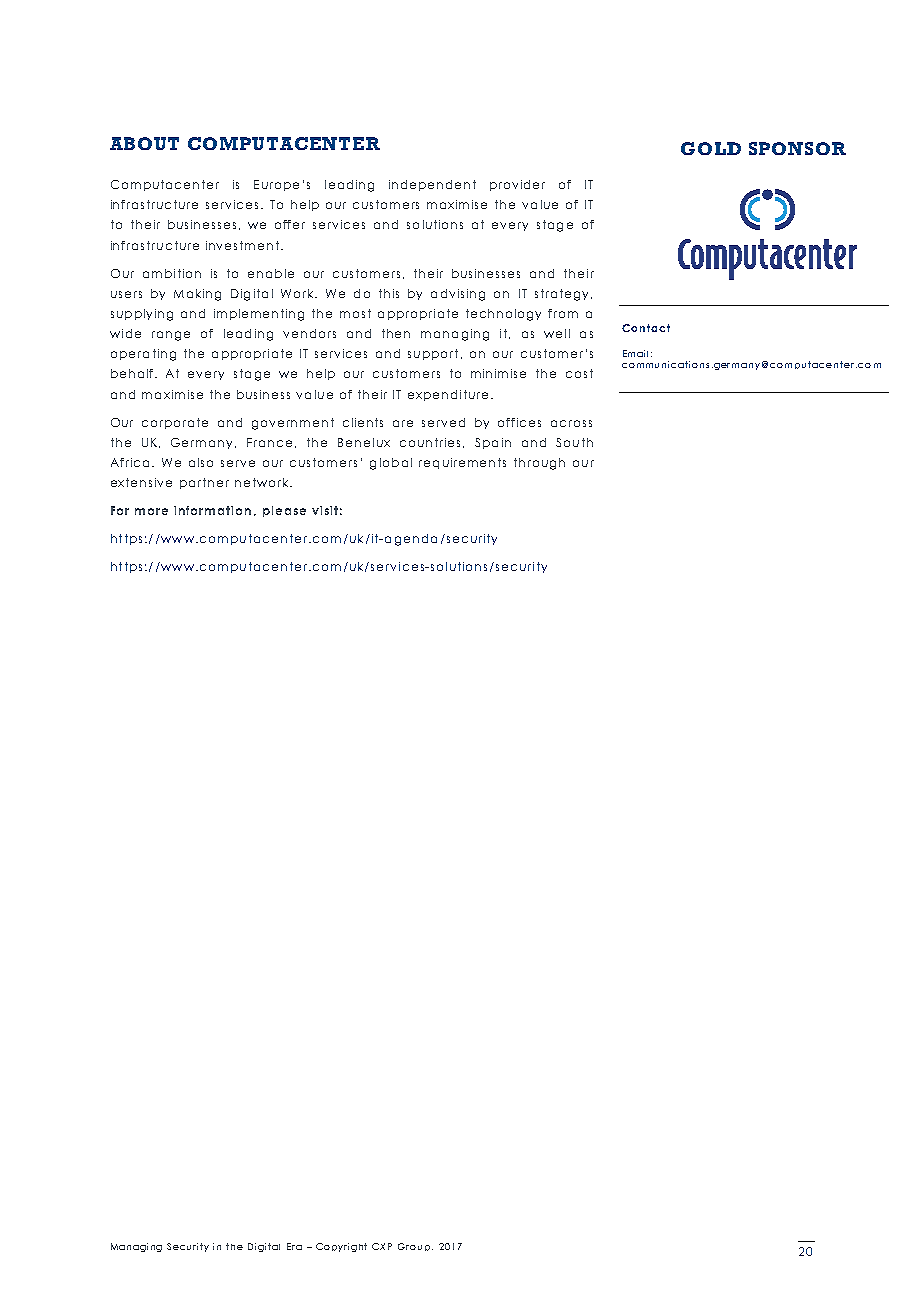 The width and height of the screenshot is (924, 1308). What do you see at coordinates (579, 373) in the screenshot?
I see `cost` at bounding box center [579, 373].
